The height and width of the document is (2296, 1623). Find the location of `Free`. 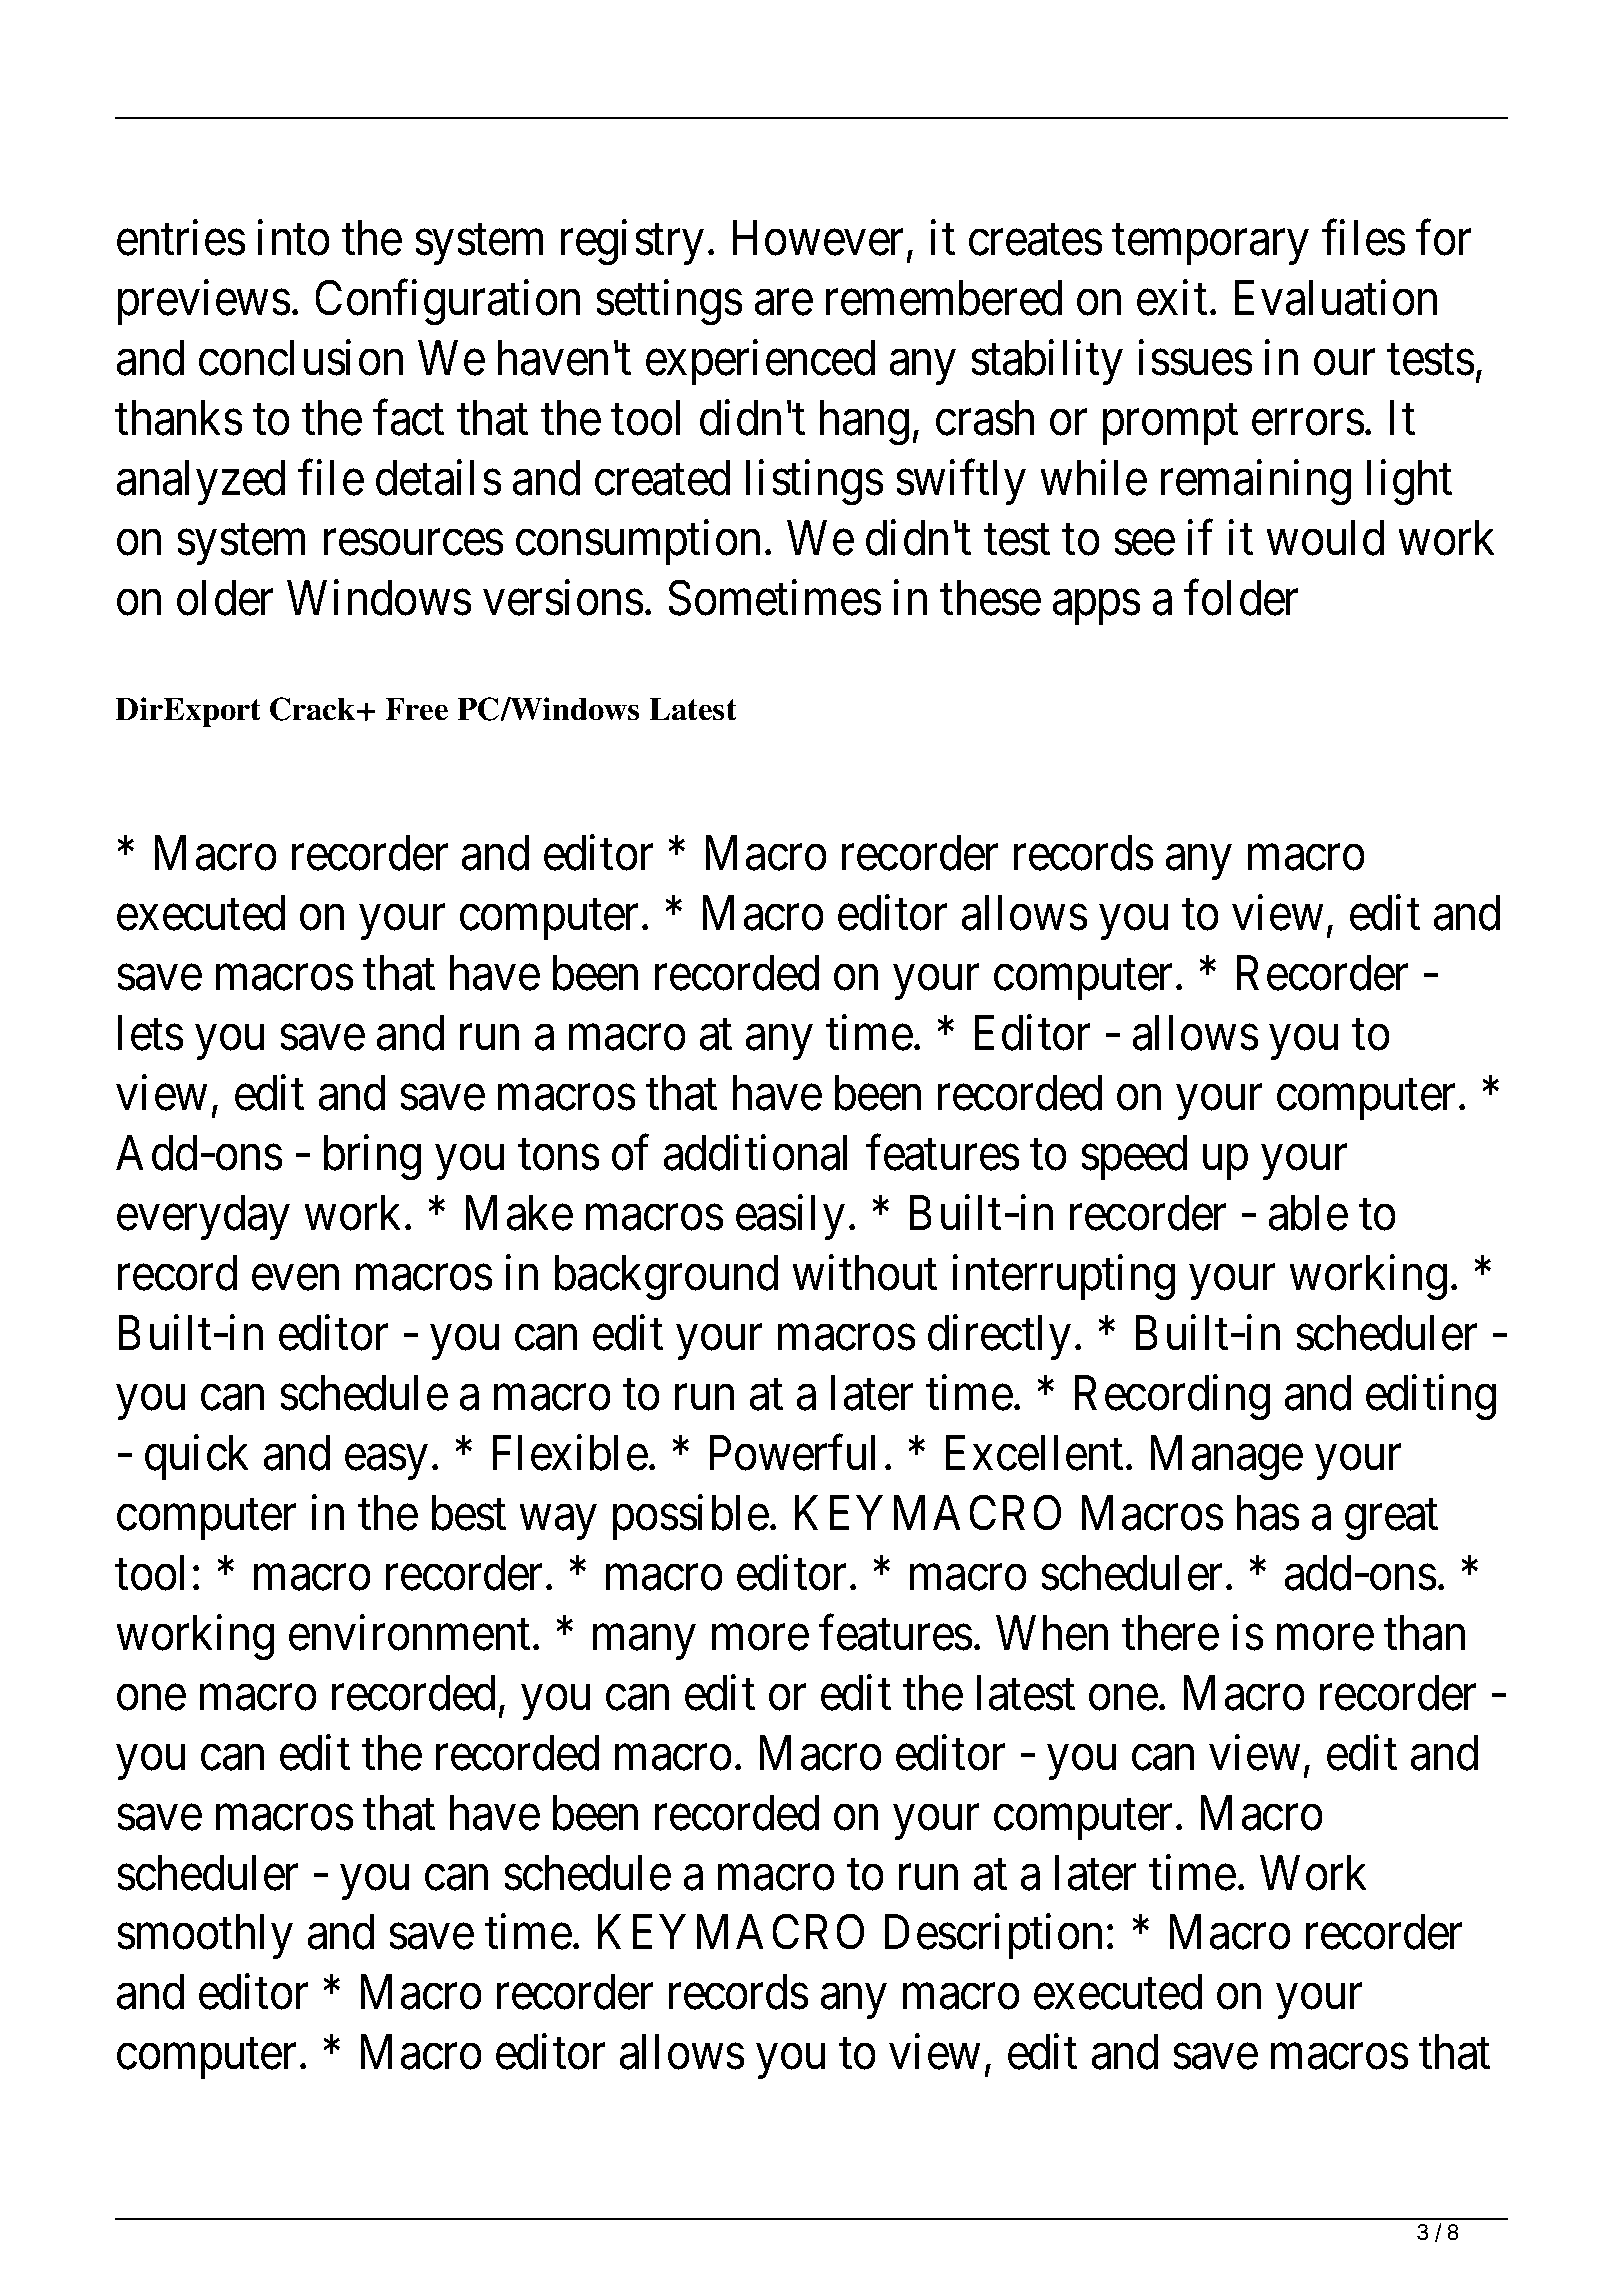

Free is located at coordinates (416, 709).
